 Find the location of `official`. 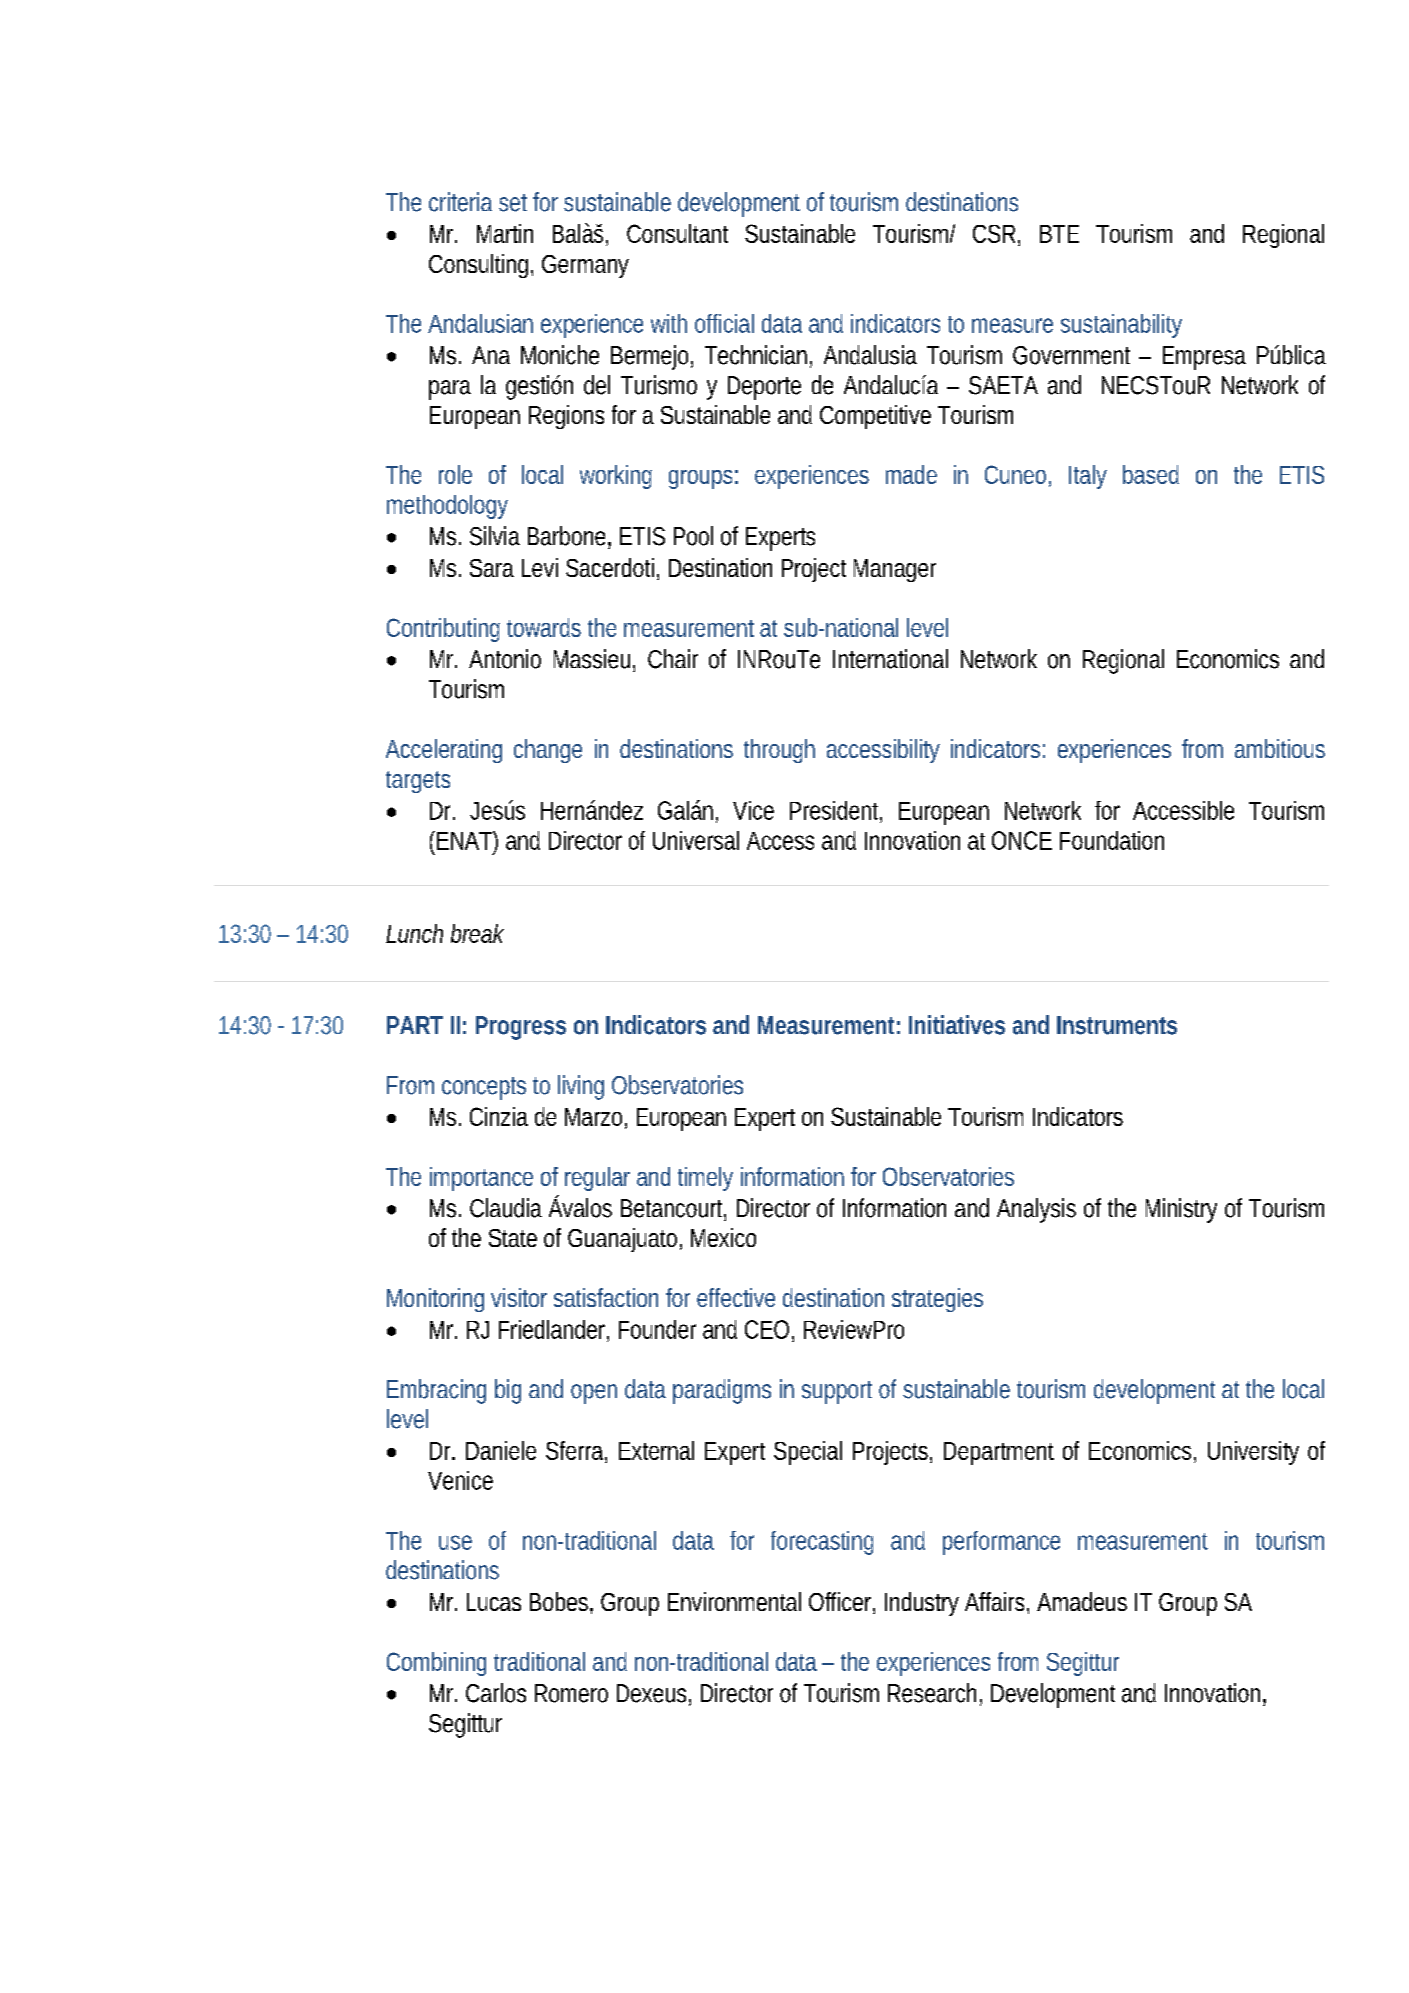

official is located at coordinates (724, 323).
